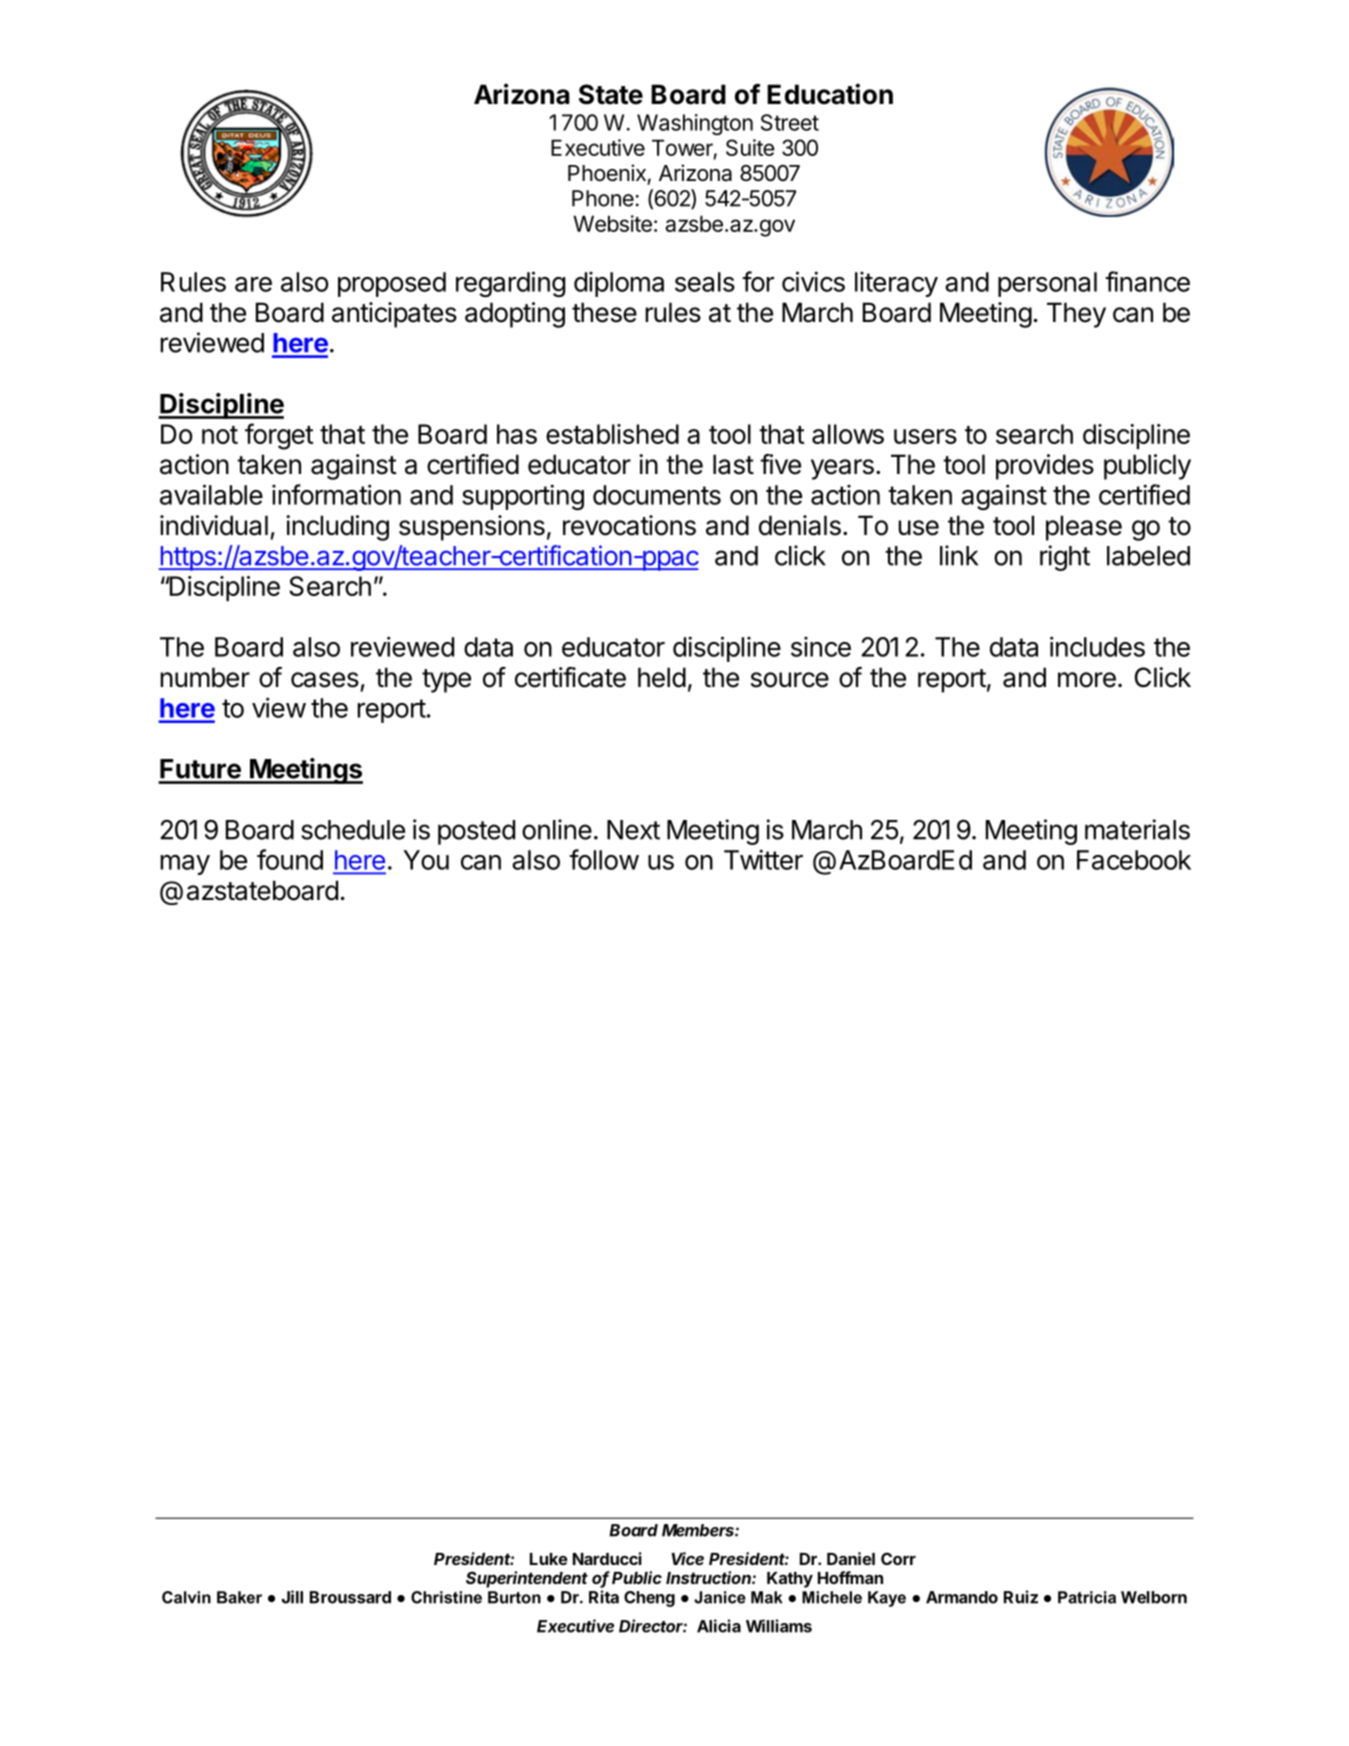 This screenshot has height=1746, width=1349. I want to click on Jill, so click(292, 1597).
